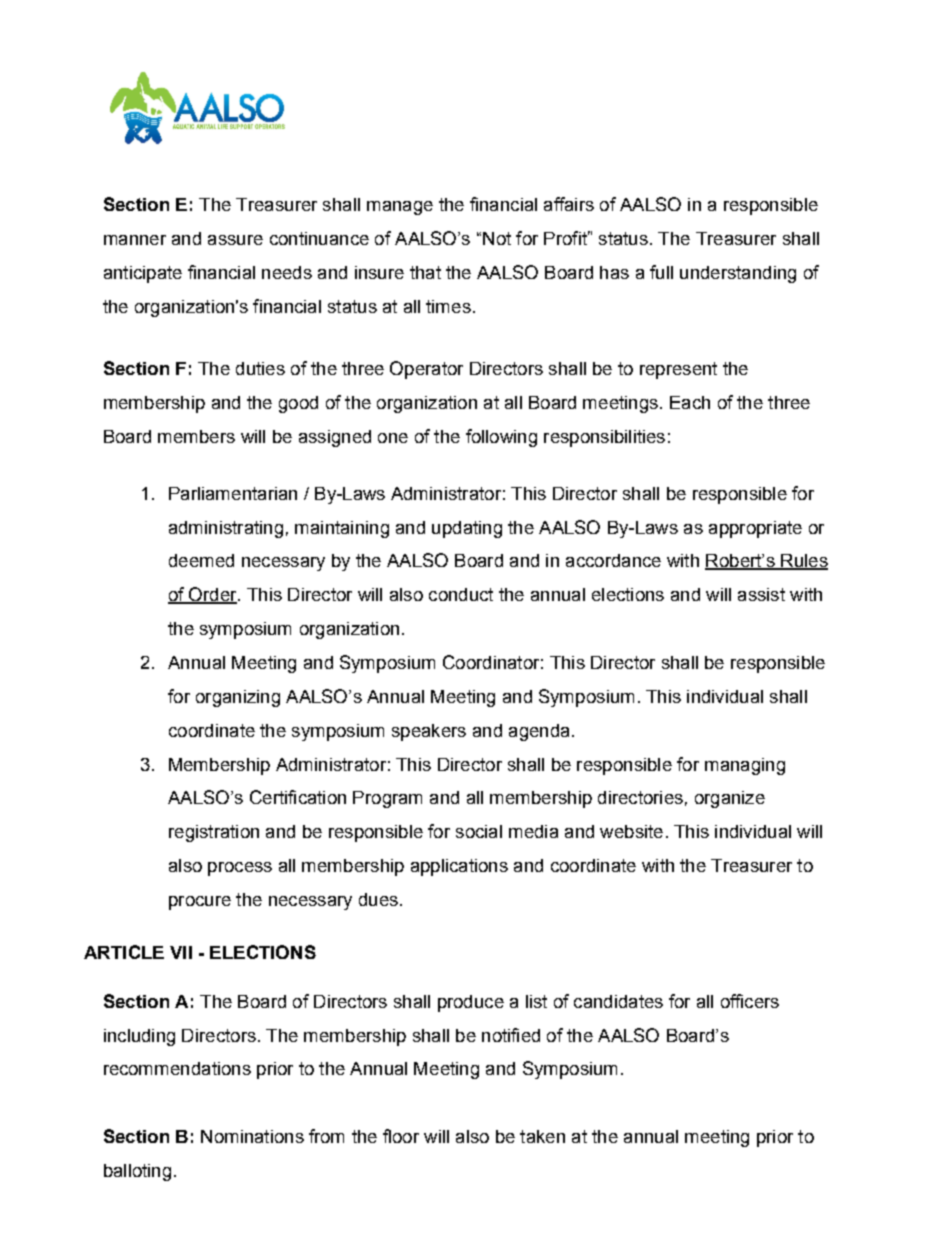 The height and width of the screenshot is (1233, 952). What do you see at coordinates (181, 952) in the screenshot?
I see `VII` at bounding box center [181, 952].
